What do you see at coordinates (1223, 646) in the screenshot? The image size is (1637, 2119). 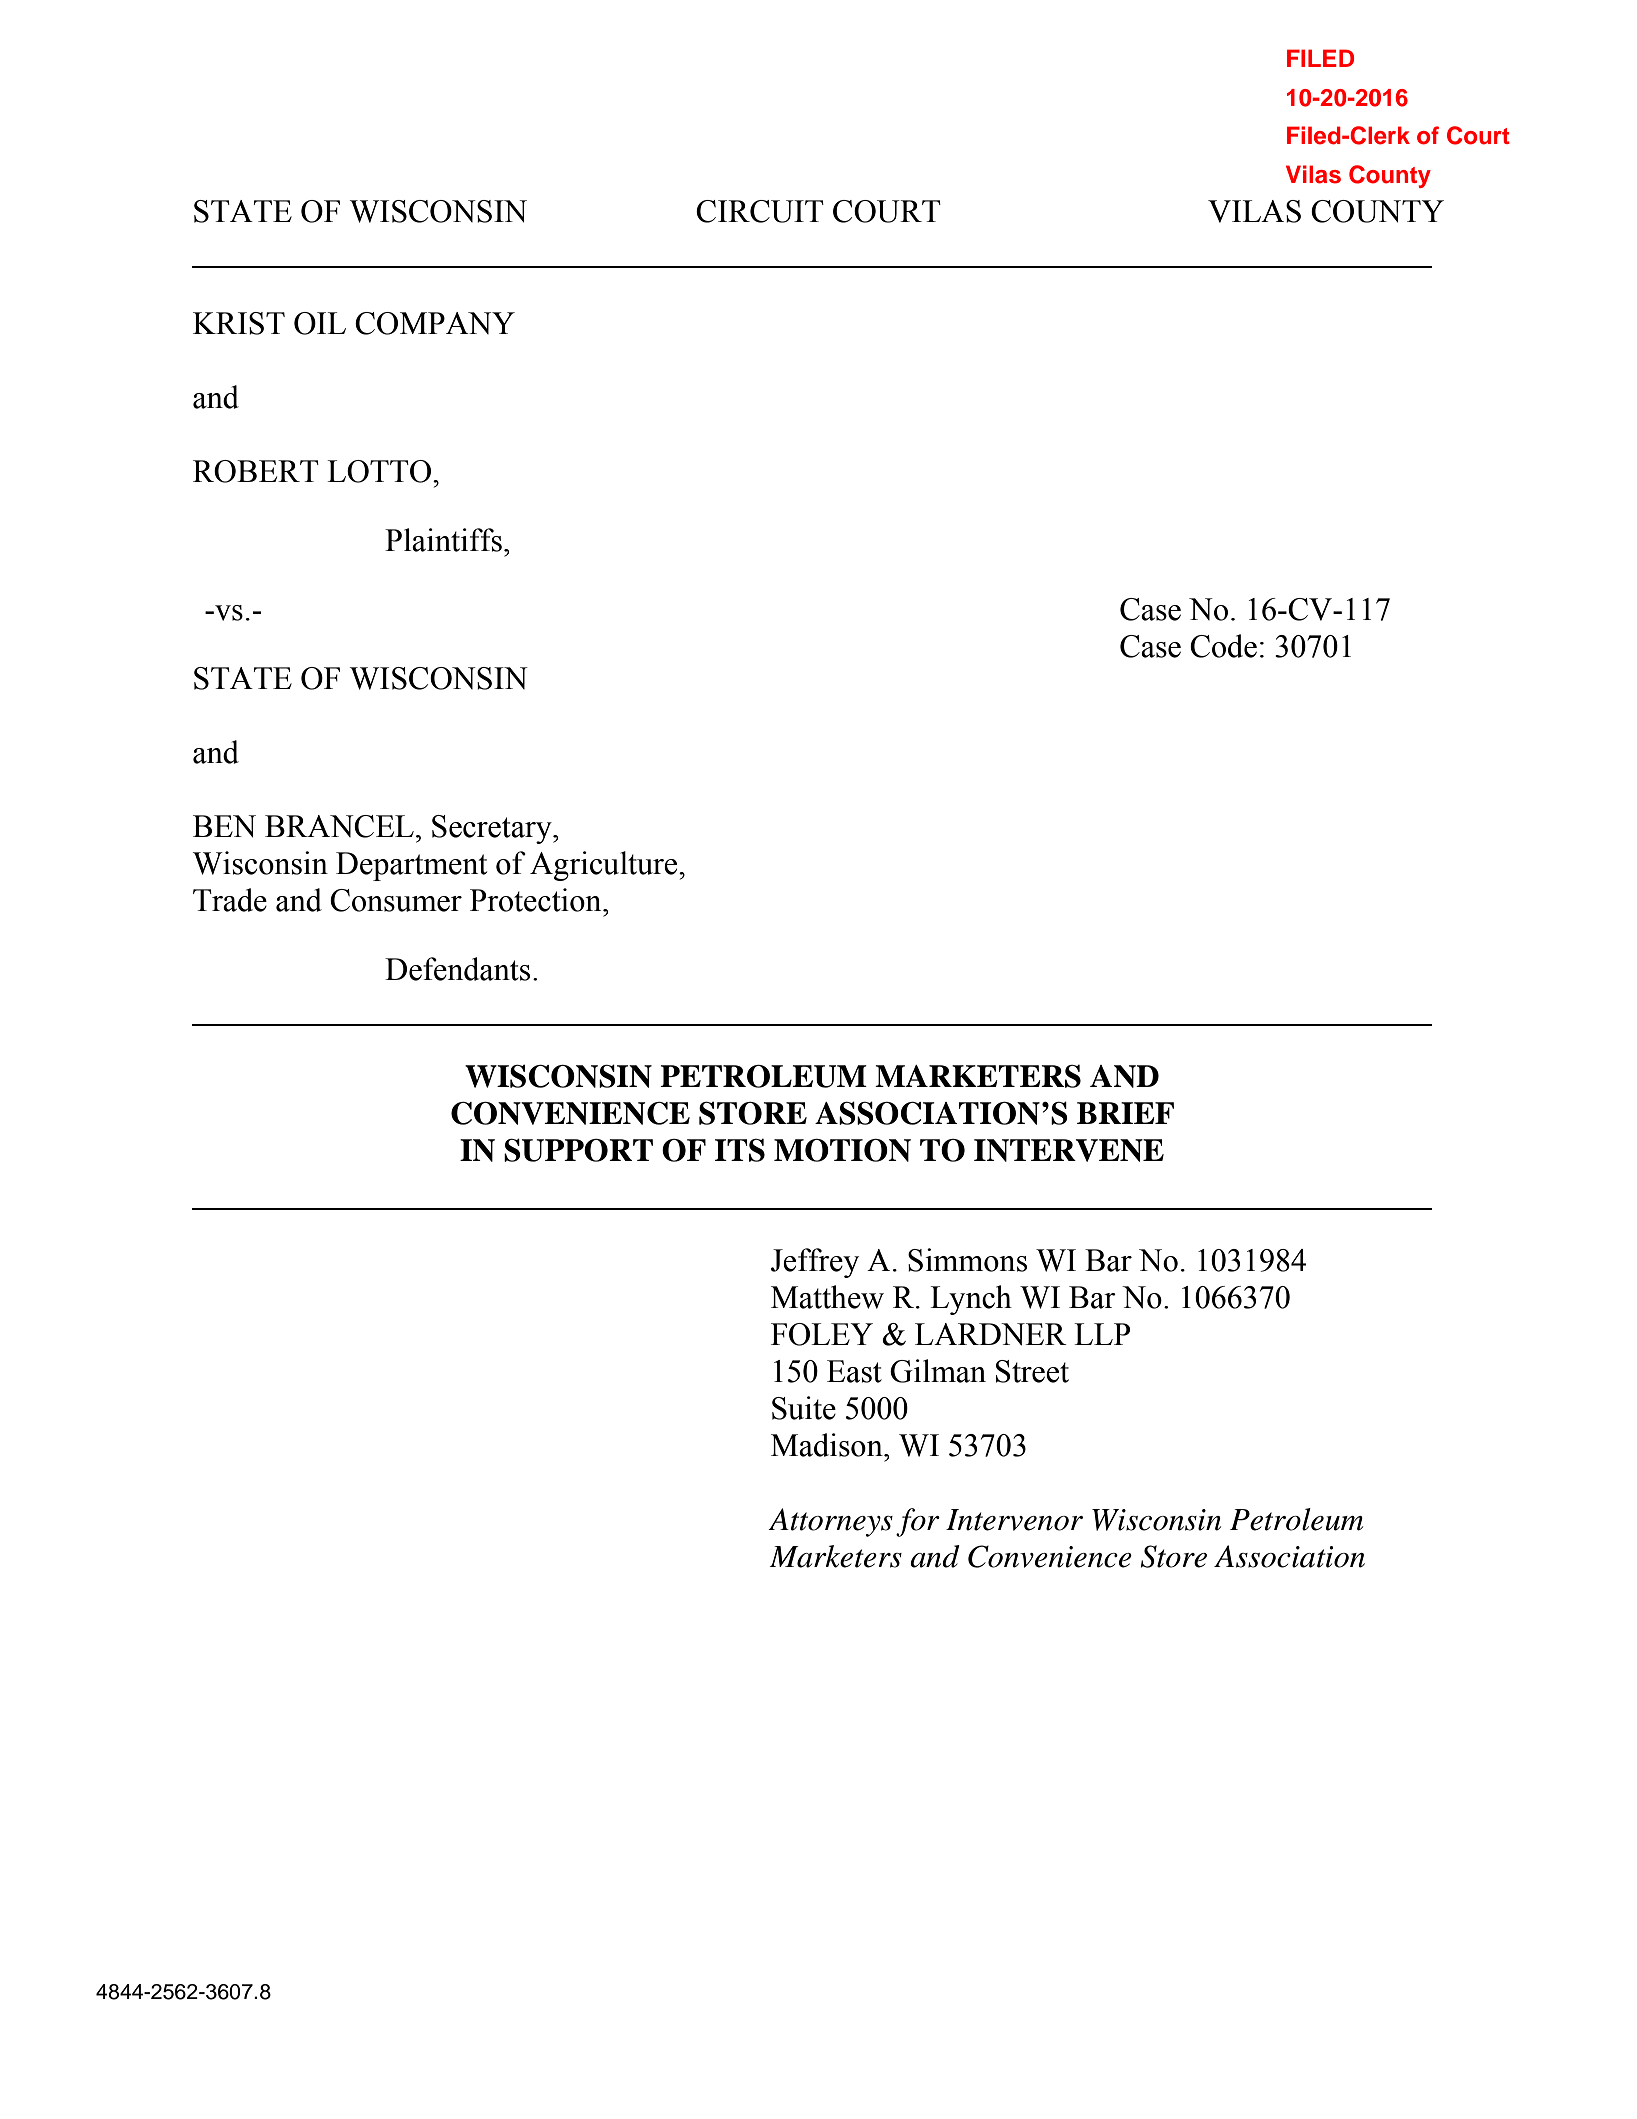 I see `Code` at bounding box center [1223, 646].
